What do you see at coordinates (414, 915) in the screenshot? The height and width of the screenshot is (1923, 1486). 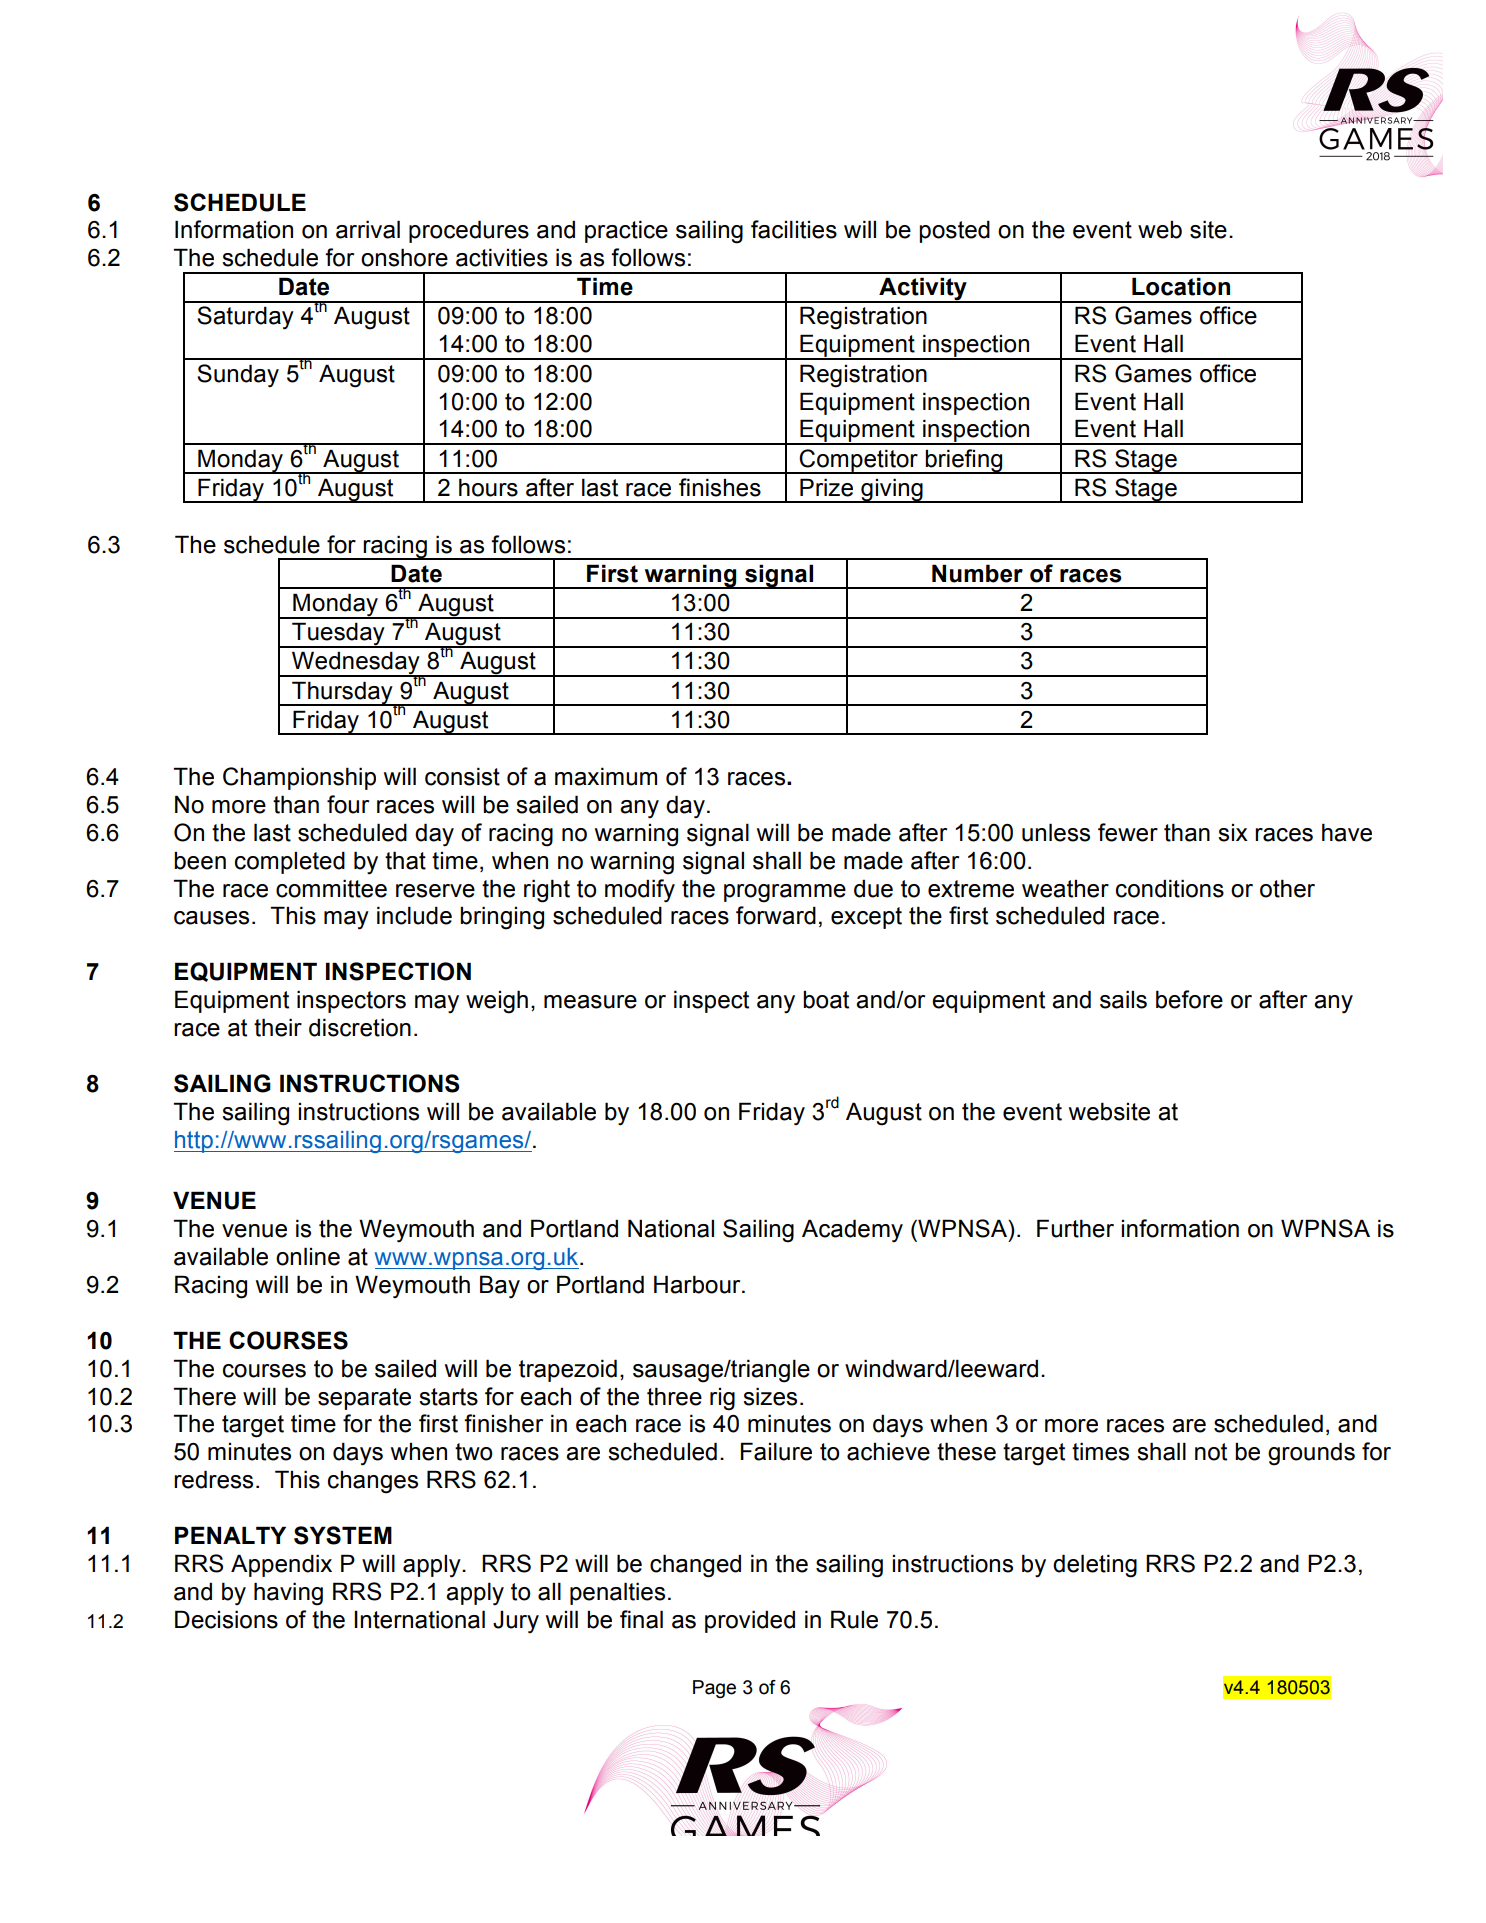 I see `include` at bounding box center [414, 915].
